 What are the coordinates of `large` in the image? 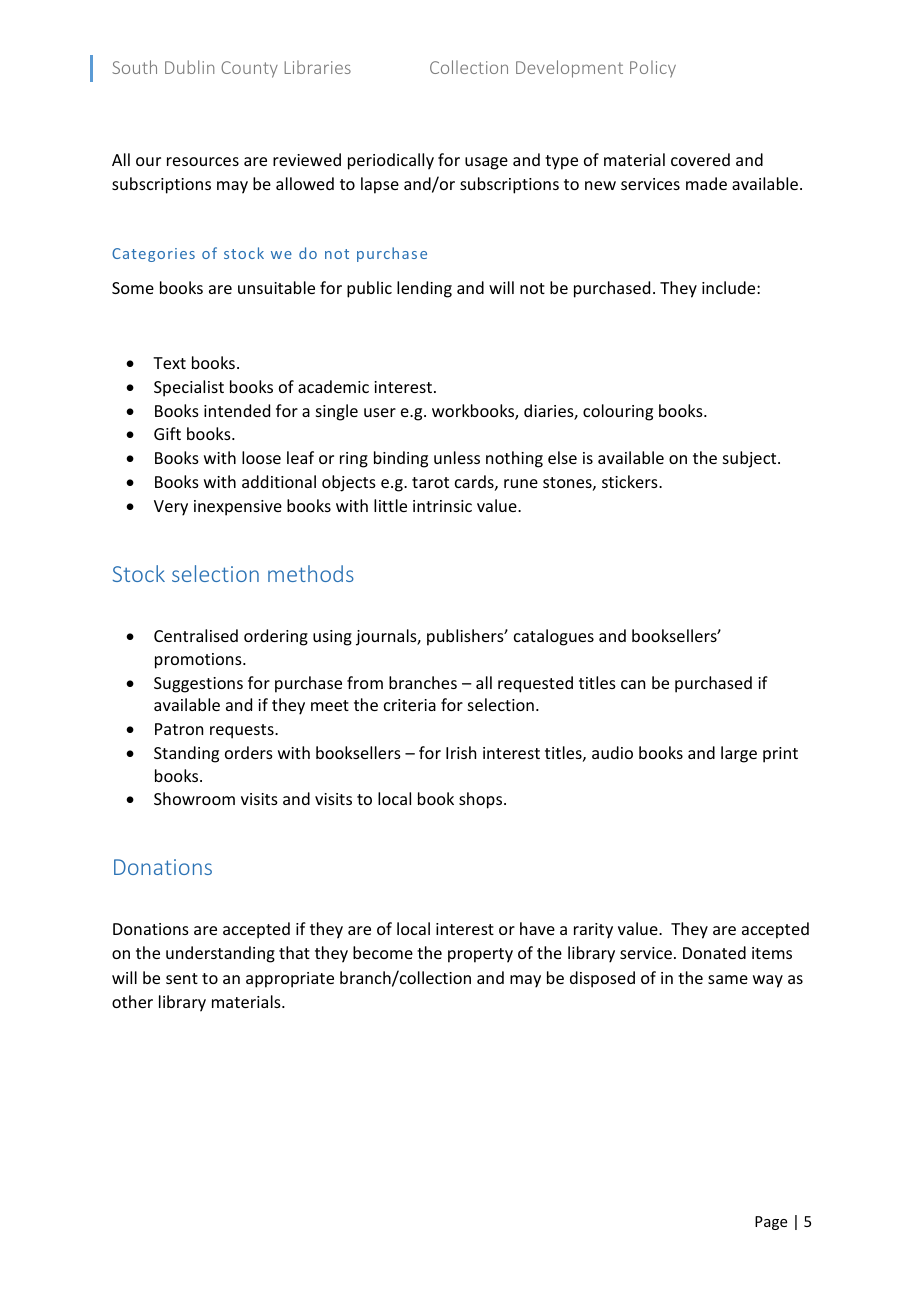 It's located at (739, 754).
